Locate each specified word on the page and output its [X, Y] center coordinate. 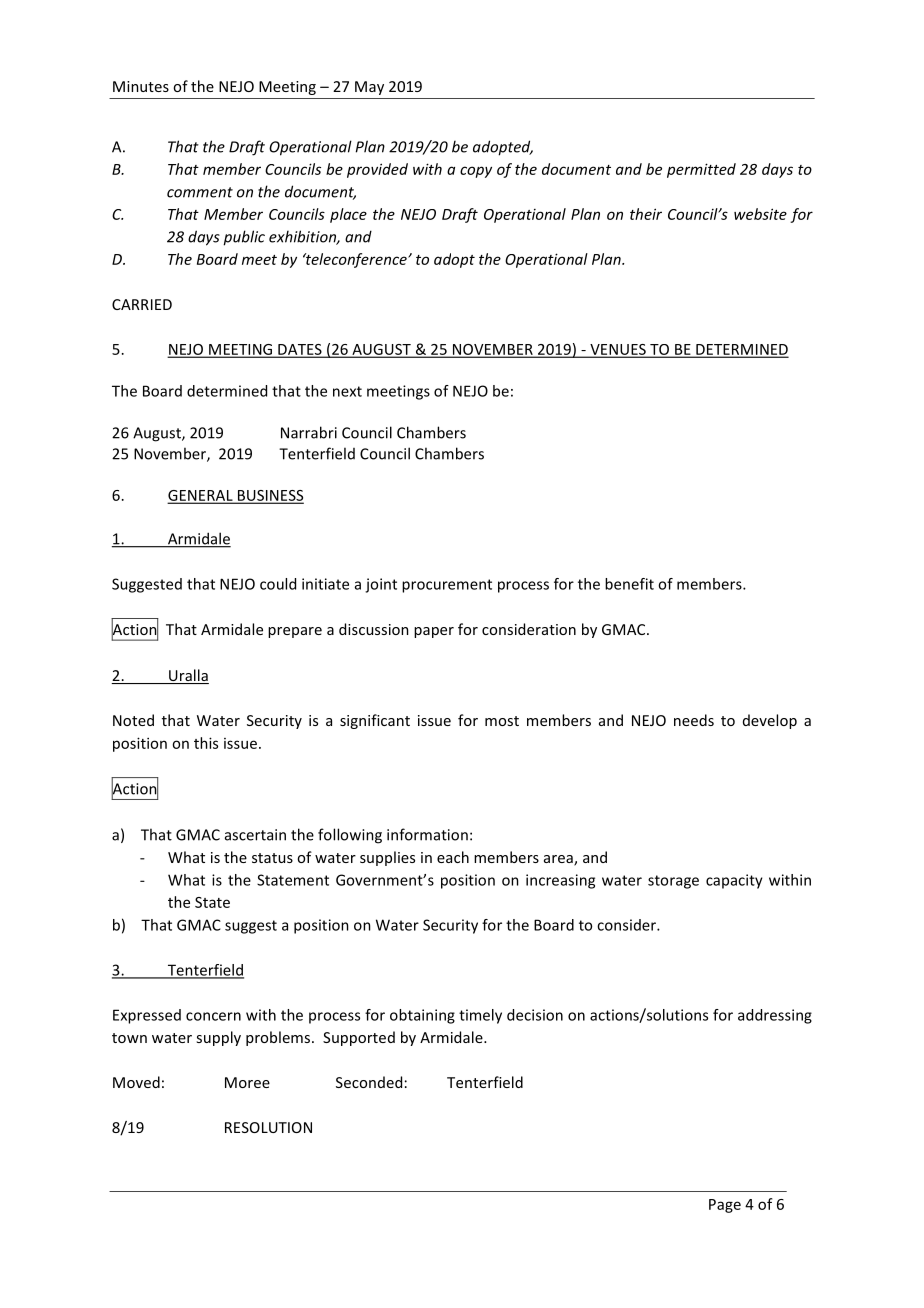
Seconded [369, 1082]
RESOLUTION [268, 1127]
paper [434, 632]
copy [476, 172]
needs [694, 720]
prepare [295, 632]
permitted [701, 170]
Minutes [141, 86]
